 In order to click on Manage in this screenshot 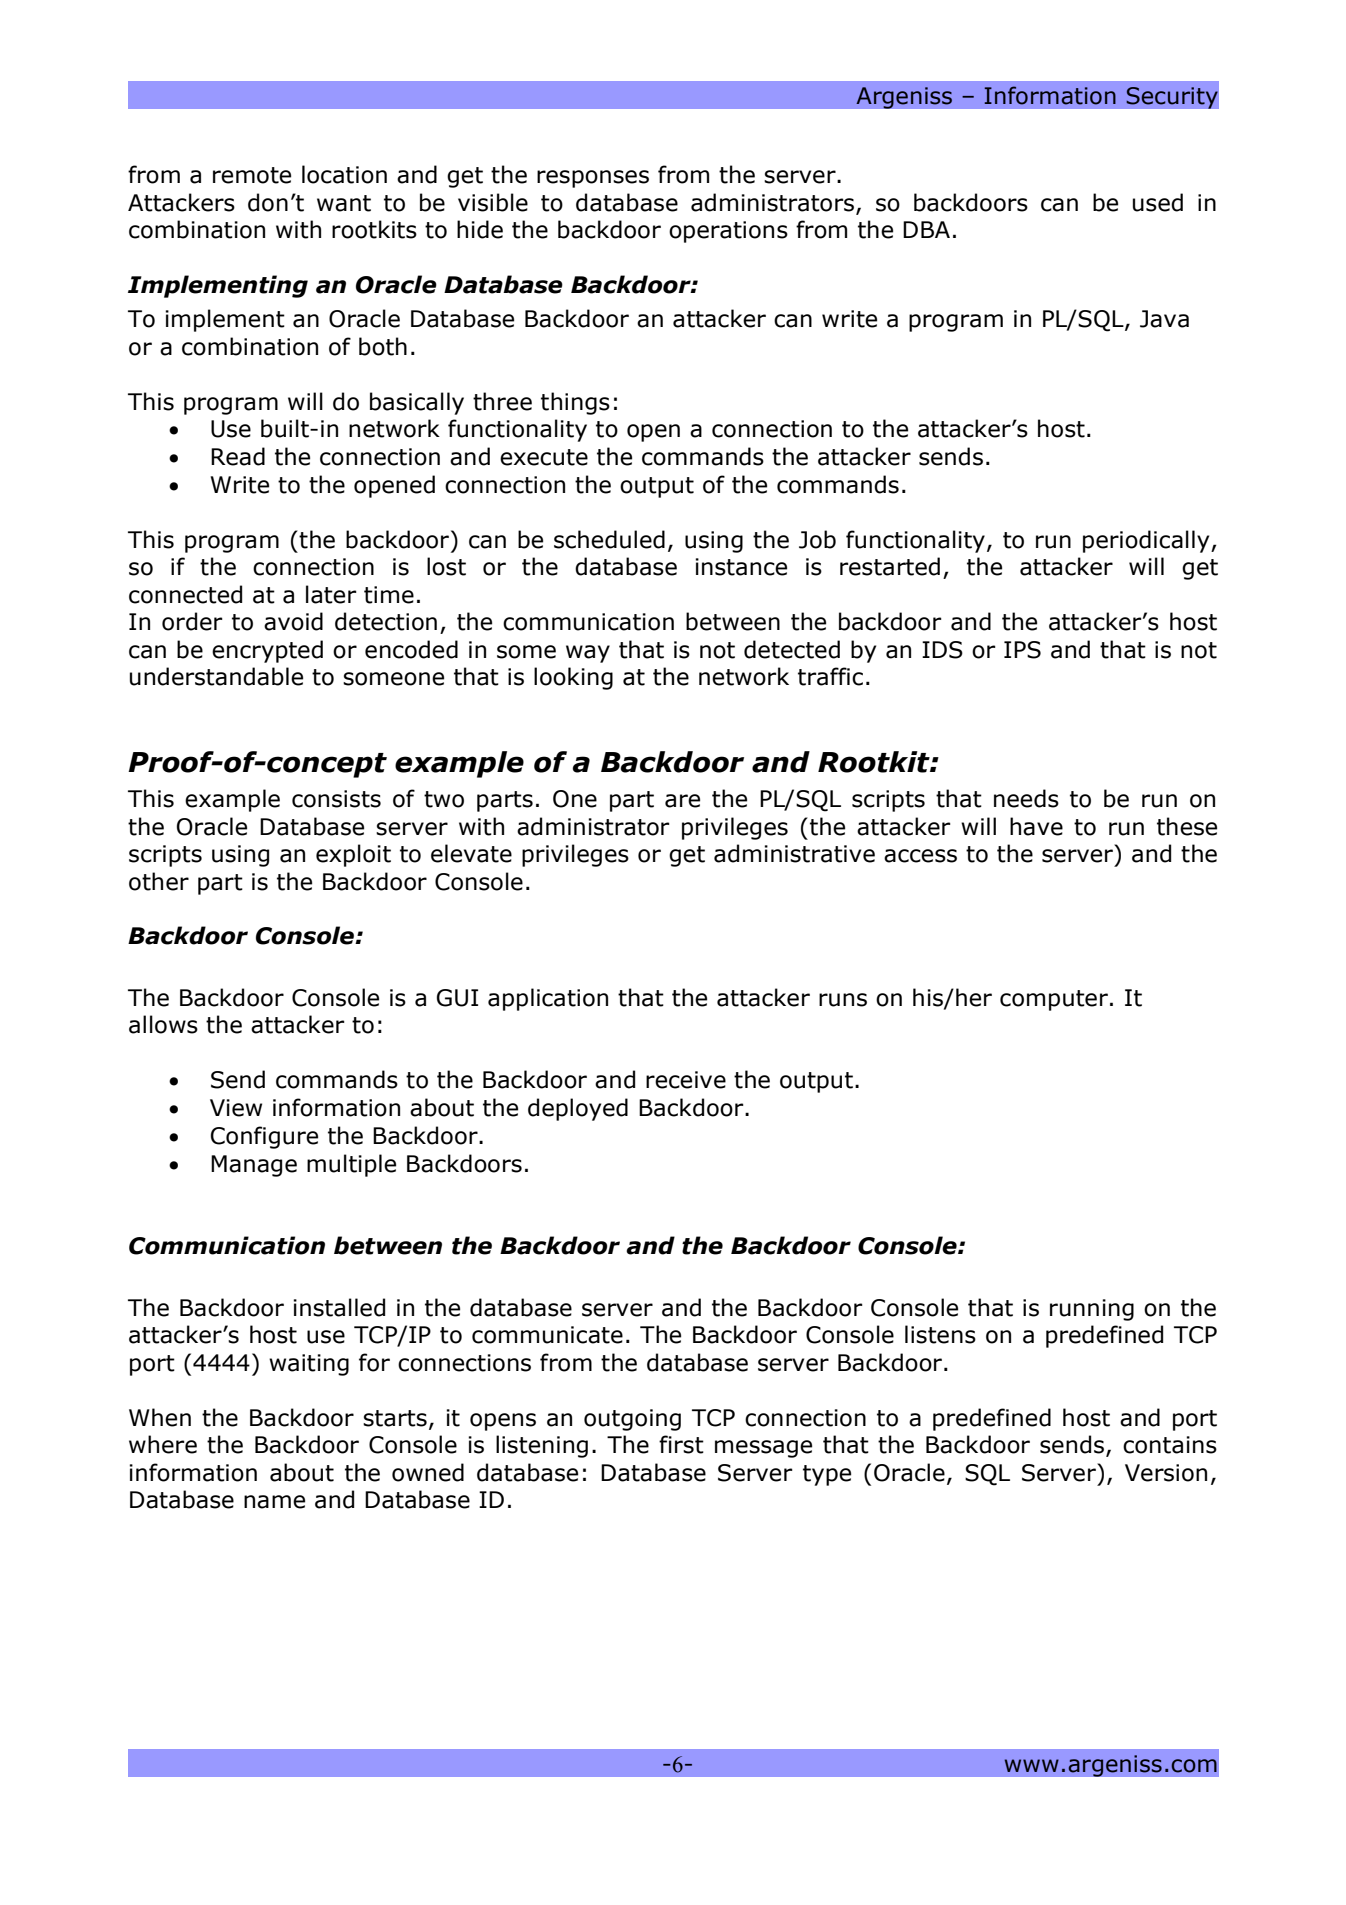, I will do `click(254, 1166)`.
